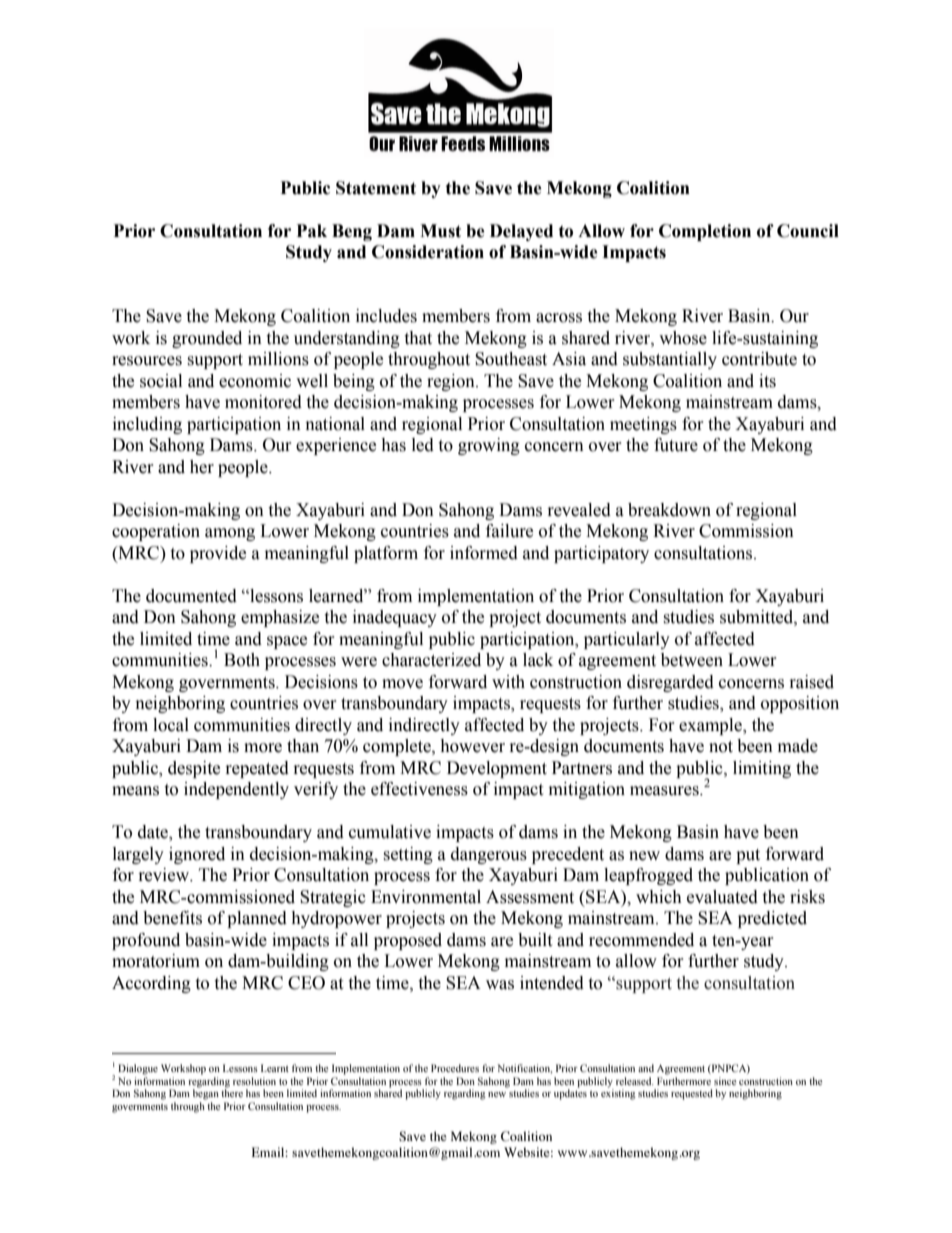 This screenshot has width=952, height=1233. What do you see at coordinates (218, 554) in the screenshot?
I see `provide` at bounding box center [218, 554].
